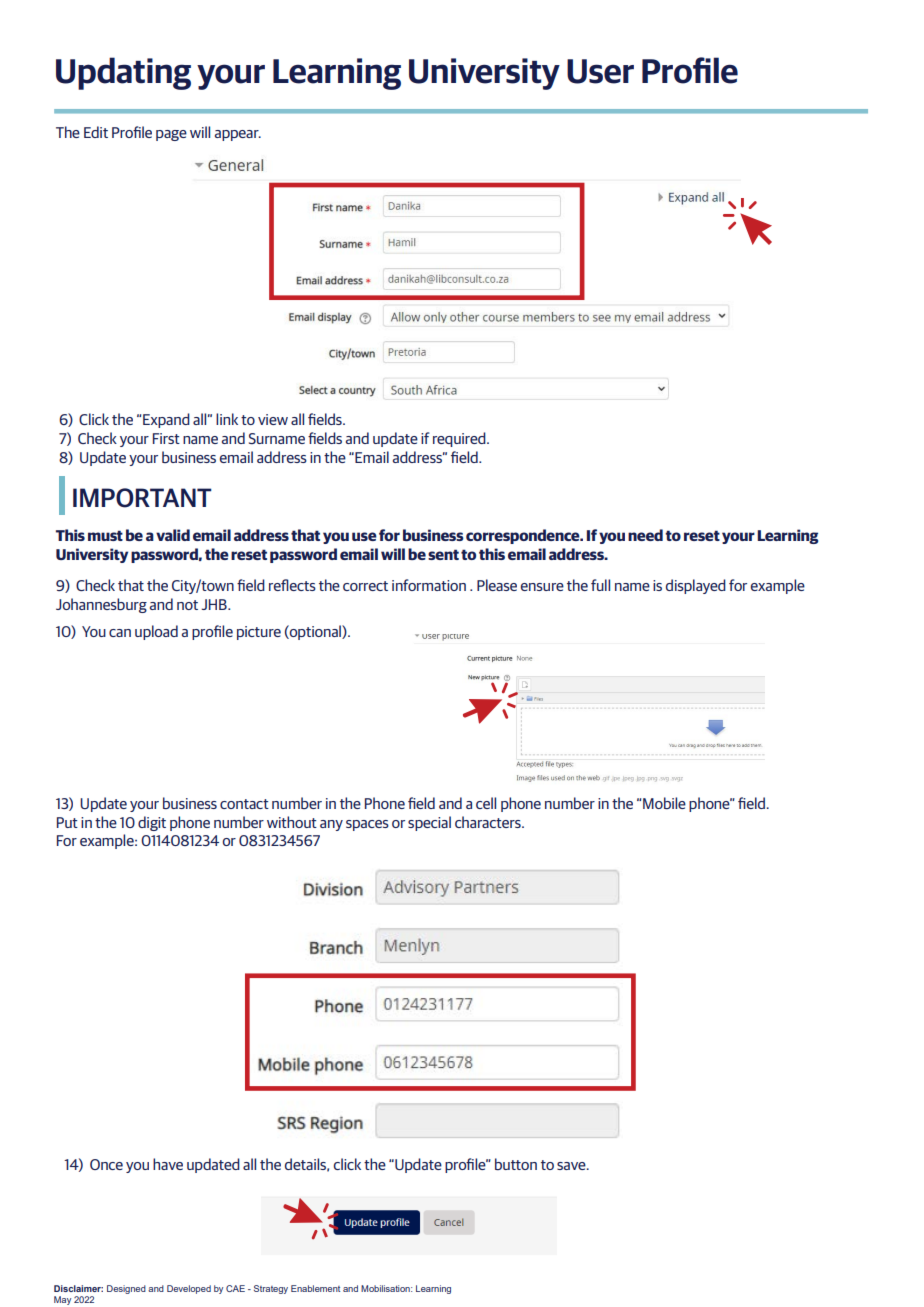 This screenshot has width=924, height=1307. I want to click on User, so click(600, 71).
